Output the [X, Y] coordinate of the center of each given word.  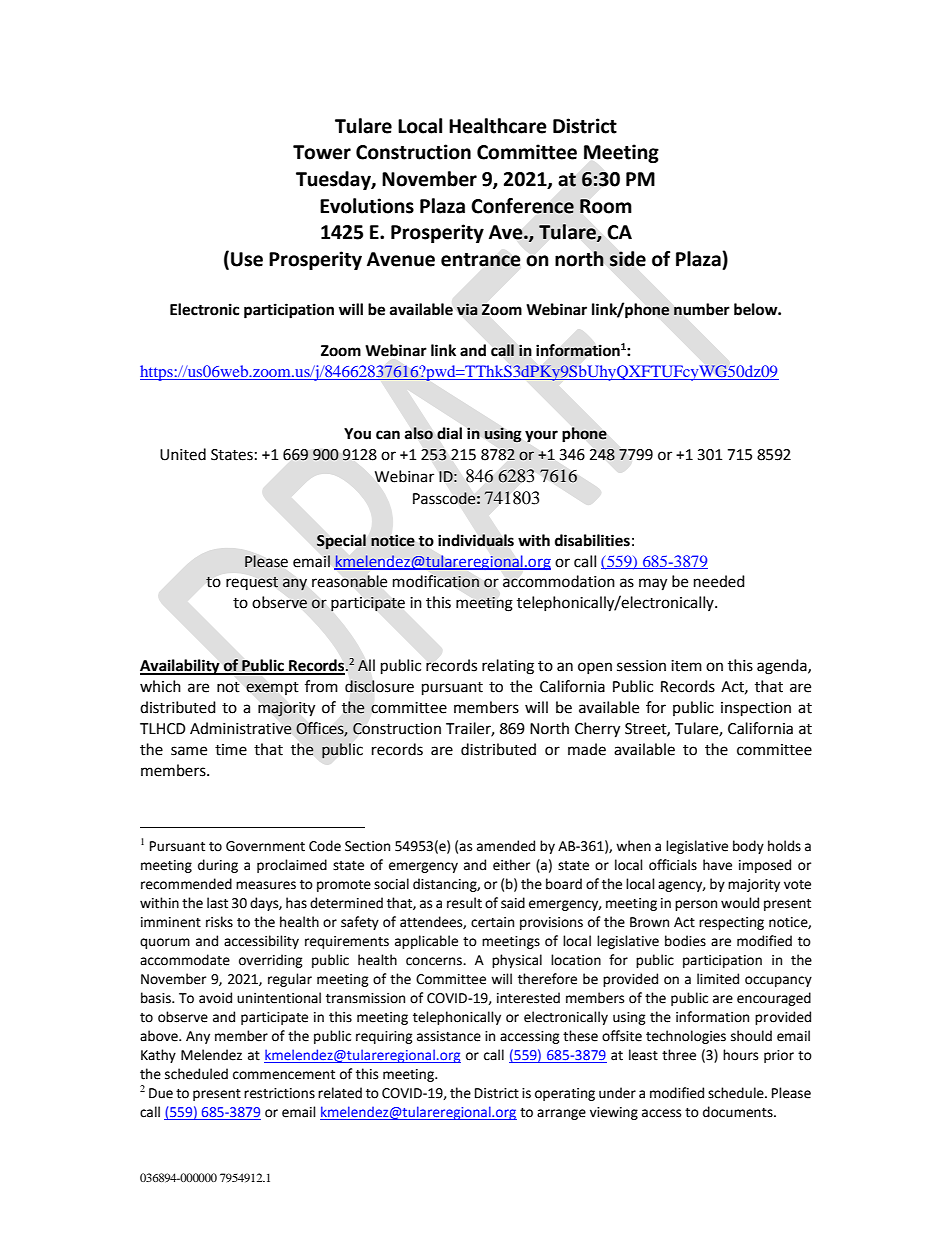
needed [719, 581]
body [748, 847]
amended [506, 846]
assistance [449, 1036]
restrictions [279, 1093]
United [183, 454]
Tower [322, 152]
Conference [522, 206]
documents [739, 1112]
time [231, 750]
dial [449, 433]
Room [606, 206]
